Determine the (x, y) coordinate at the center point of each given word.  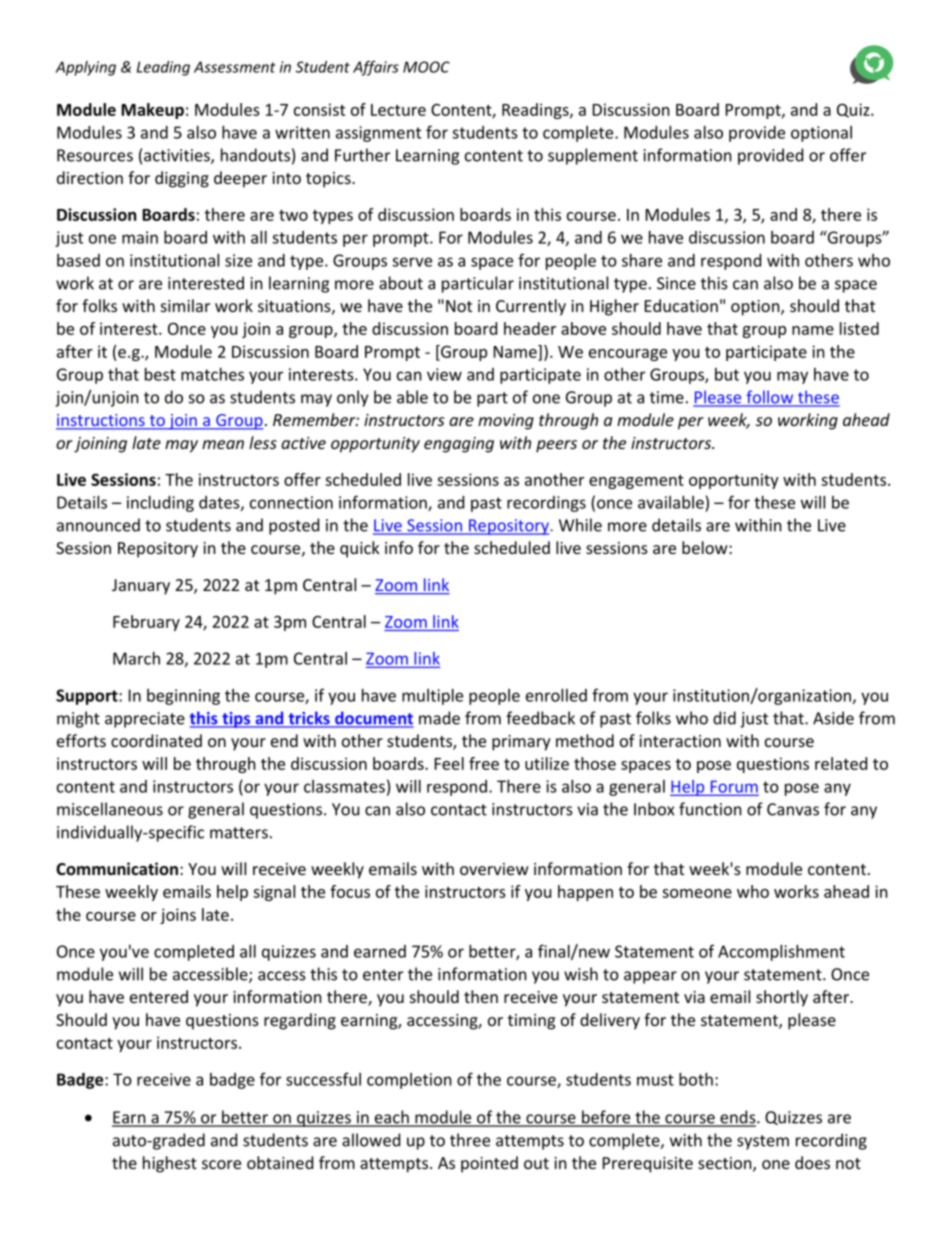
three (470, 1140)
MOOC (426, 67)
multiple (432, 697)
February (146, 623)
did (724, 718)
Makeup (152, 111)
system (763, 1142)
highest (170, 1164)
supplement (593, 156)
